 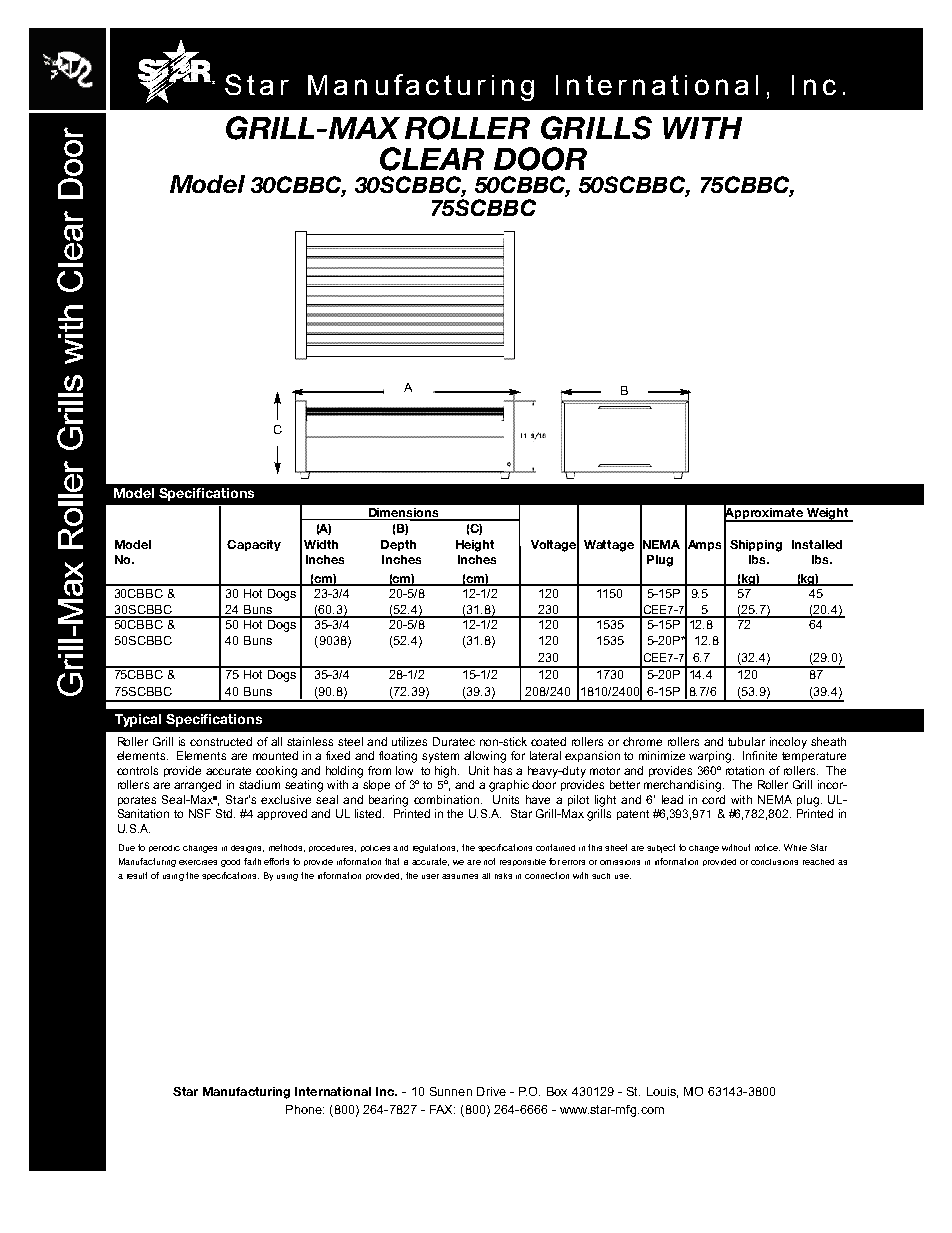 I want to click on Depth, so click(x=398, y=545).
